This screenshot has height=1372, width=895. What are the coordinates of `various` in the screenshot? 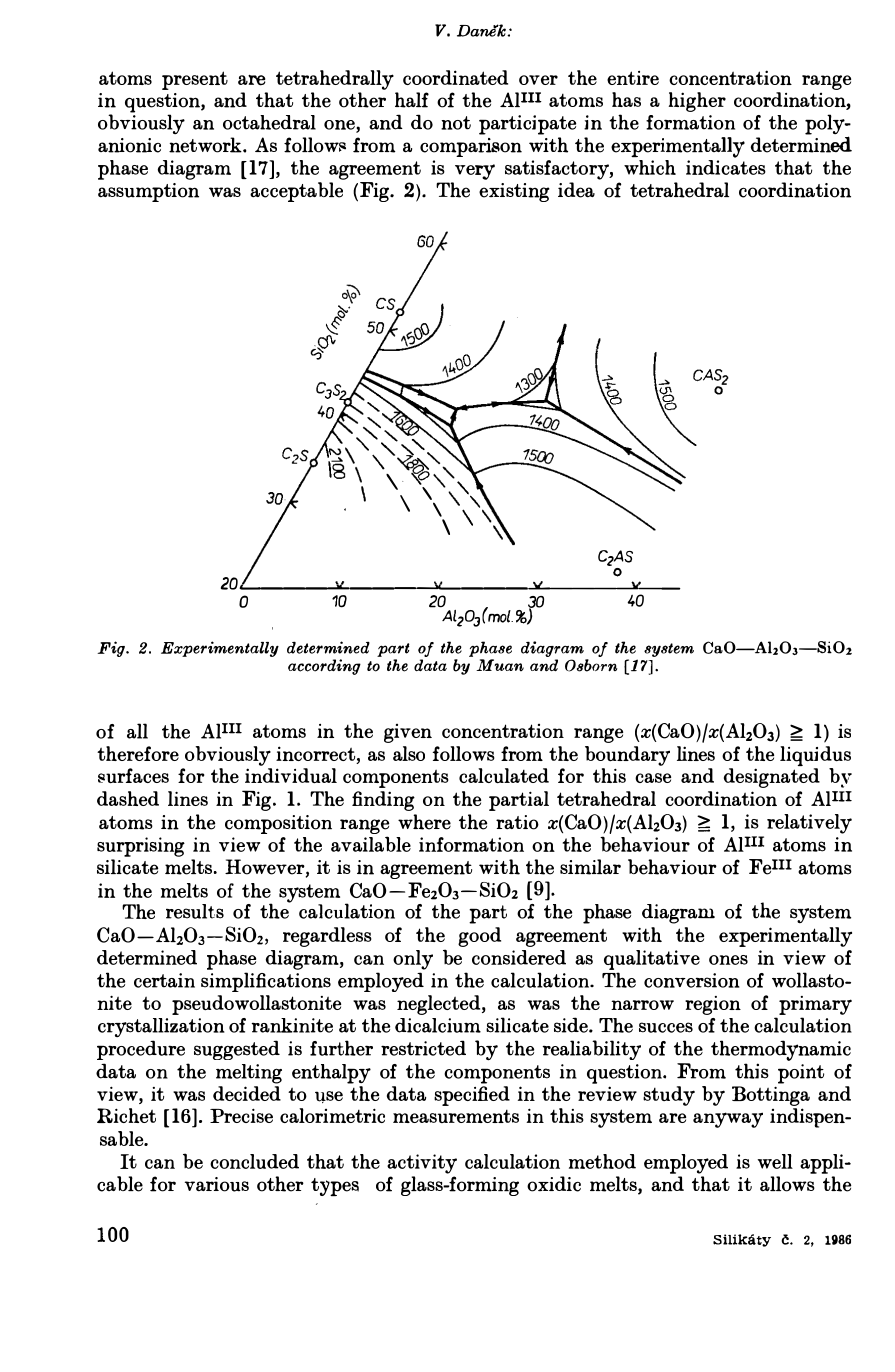 It's located at (217, 1184).
